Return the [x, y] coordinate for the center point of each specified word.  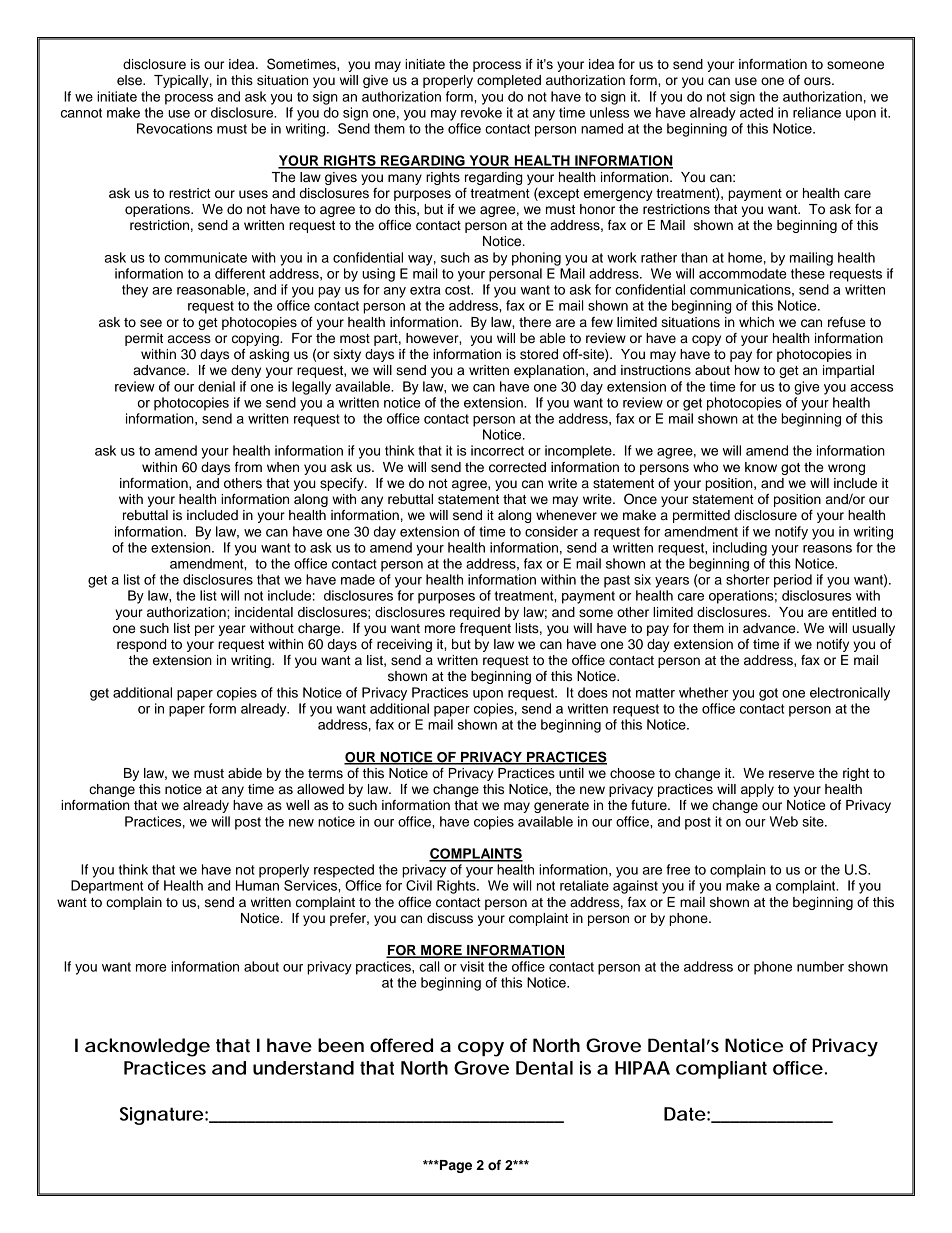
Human [257, 885]
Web [784, 821]
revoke [481, 112]
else [130, 80]
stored [539, 354]
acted [756, 112]
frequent [485, 629]
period [793, 581]
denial [216, 386]
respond [141, 645]
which [756, 322]
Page [455, 1166]
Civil [419, 885]
